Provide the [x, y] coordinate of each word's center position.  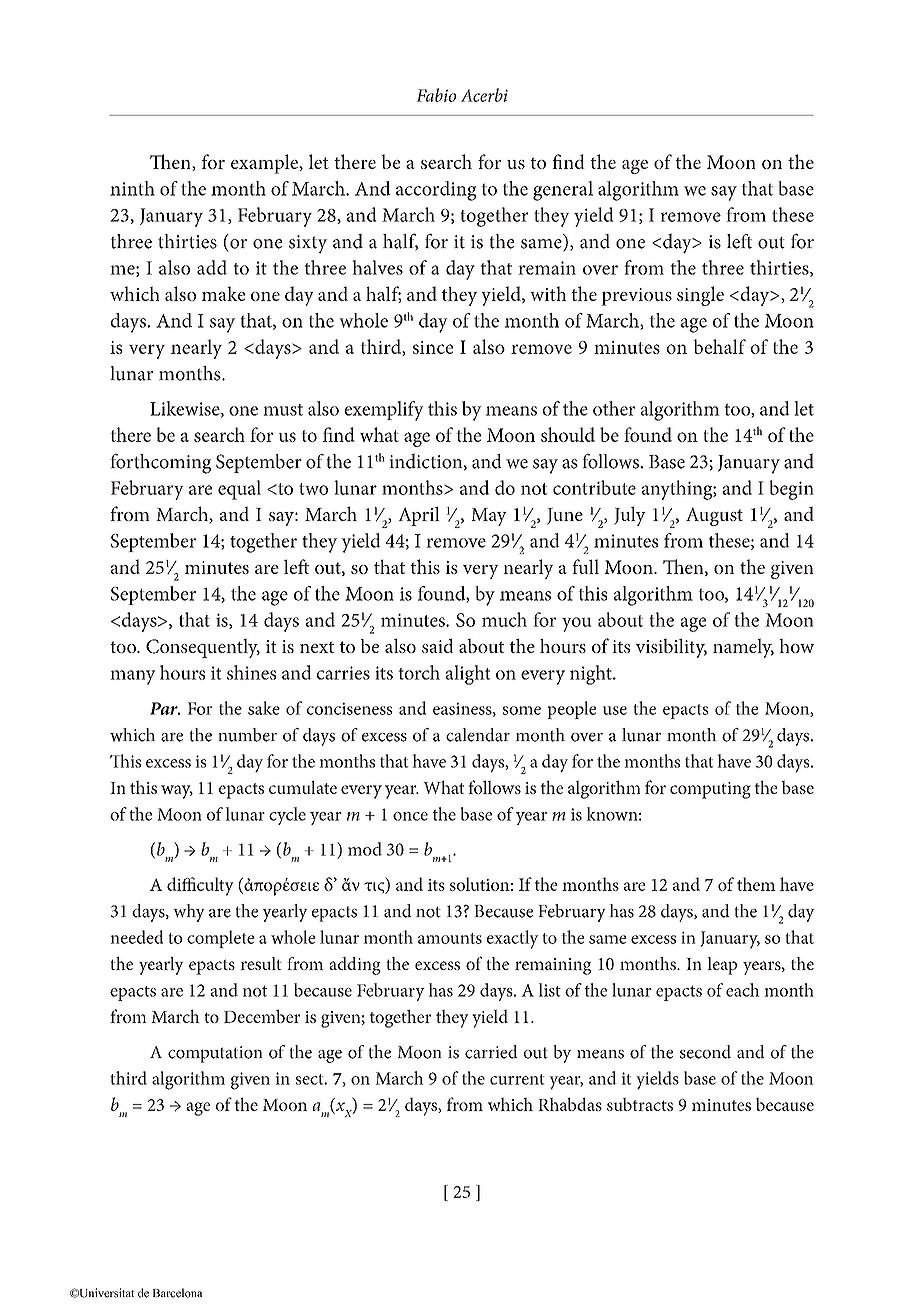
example [265, 164]
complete [221, 939]
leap [722, 966]
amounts [450, 938]
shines [251, 672]
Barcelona [177, 1293]
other [614, 408]
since [433, 347]
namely [743, 648]
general [563, 191]
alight [468, 675]
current [517, 1079]
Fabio [436, 95]
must [283, 410]
